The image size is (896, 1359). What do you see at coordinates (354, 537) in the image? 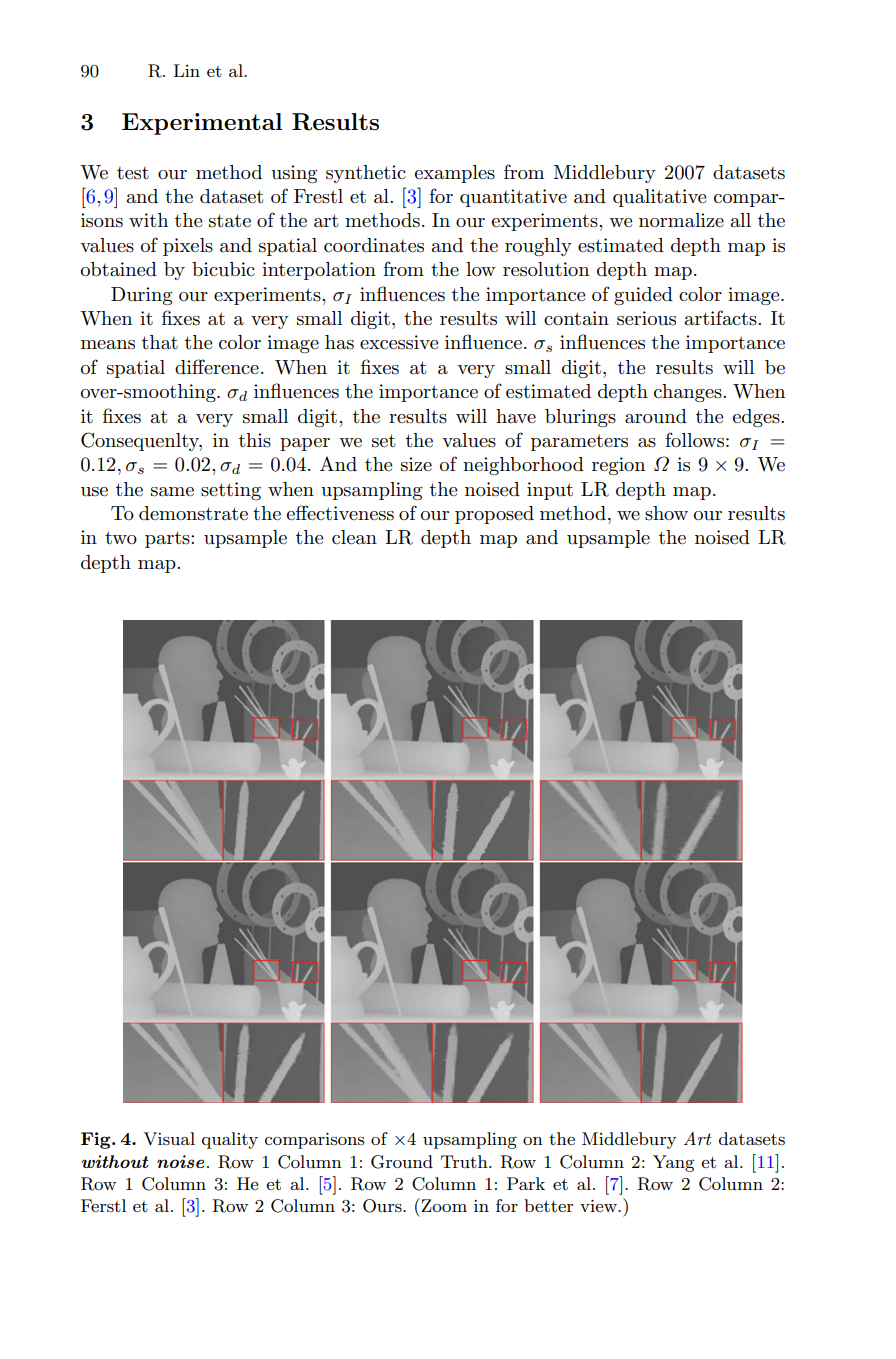
I see `clean` at bounding box center [354, 537].
